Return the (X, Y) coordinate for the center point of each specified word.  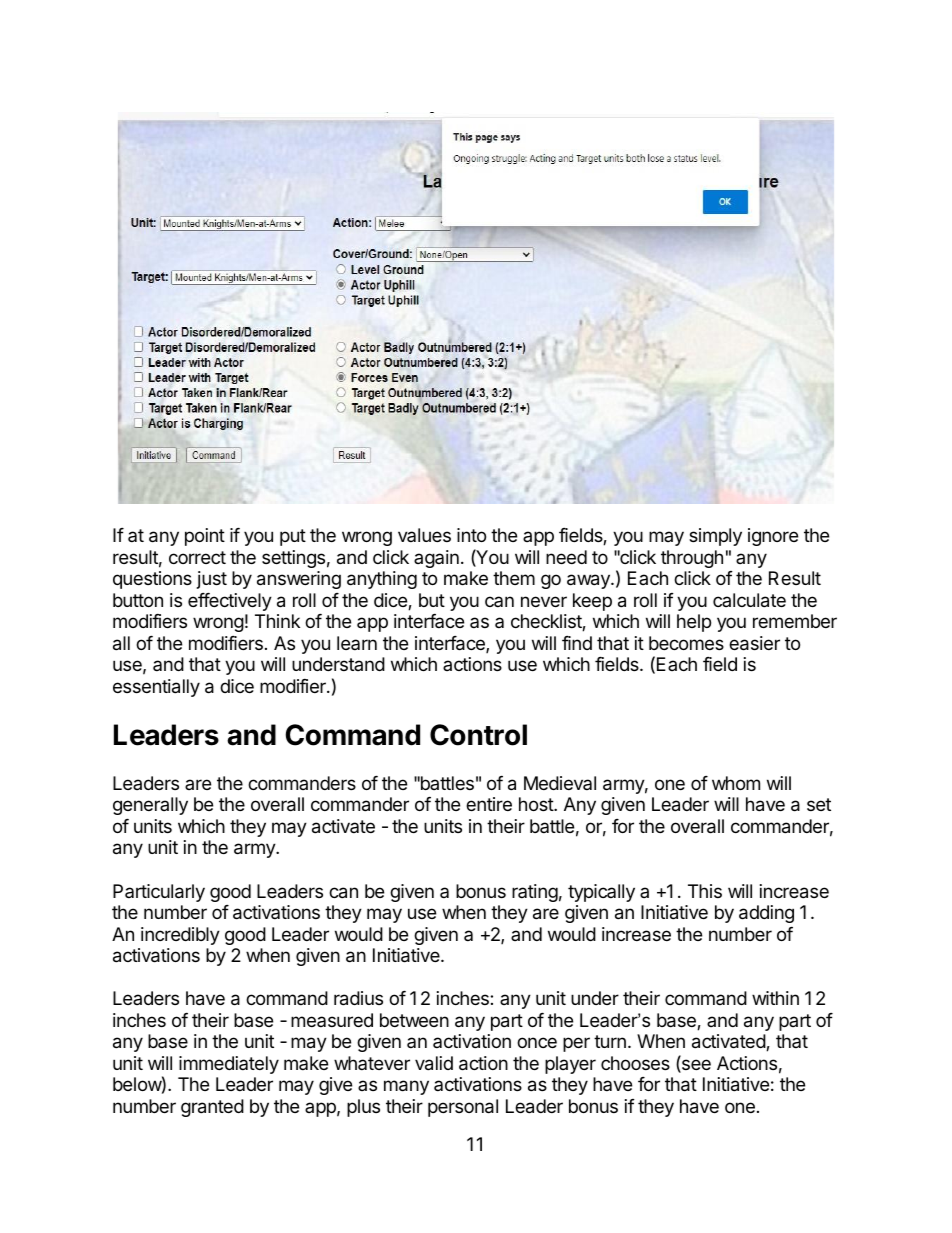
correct (197, 557)
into (471, 535)
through (692, 559)
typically (601, 893)
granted (212, 1108)
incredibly (180, 936)
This (705, 891)
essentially (156, 688)
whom (736, 783)
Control (478, 735)
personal (463, 1108)
